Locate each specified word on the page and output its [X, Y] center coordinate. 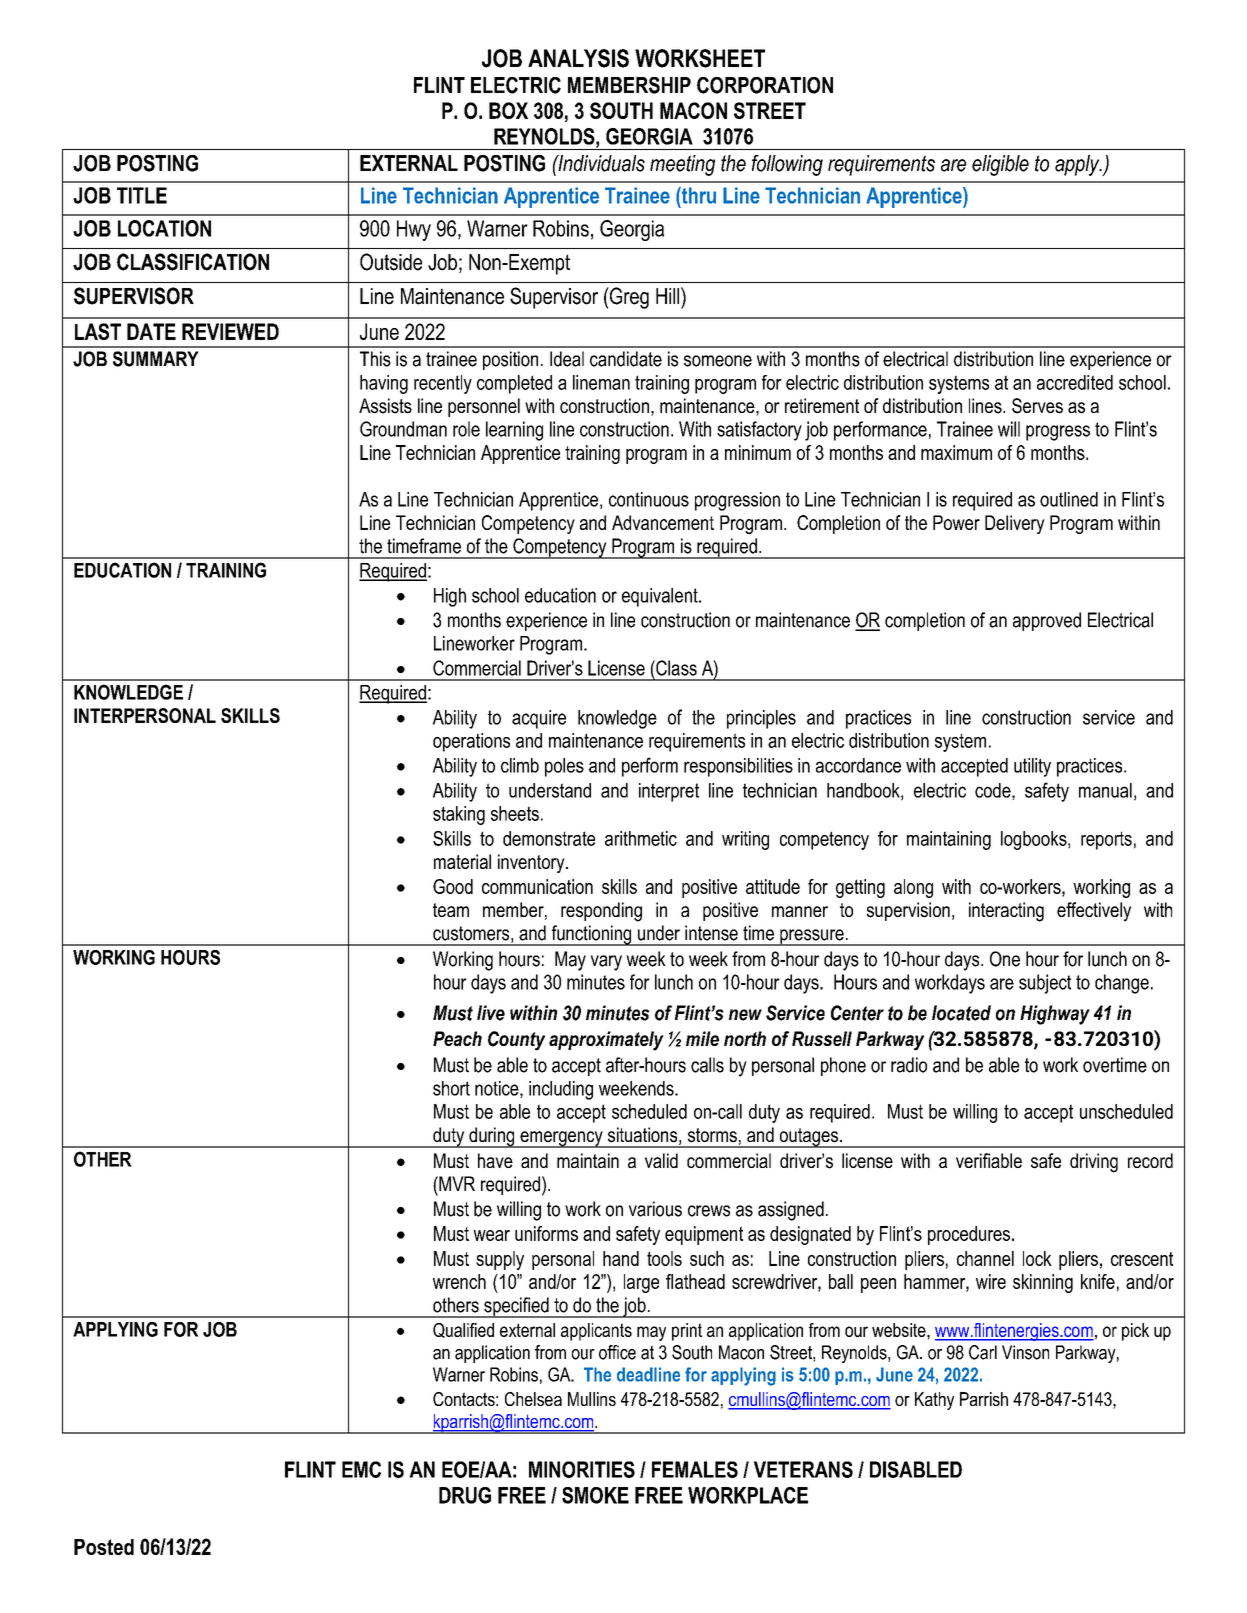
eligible [1000, 165]
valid [661, 1160]
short [451, 1088]
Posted [104, 1547]
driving [1094, 1163]
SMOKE [595, 1495]
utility [1032, 767]
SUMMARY [156, 359]
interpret [669, 792]
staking [459, 815]
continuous [649, 499]
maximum [956, 452]
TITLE [142, 195]
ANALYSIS [578, 58]
